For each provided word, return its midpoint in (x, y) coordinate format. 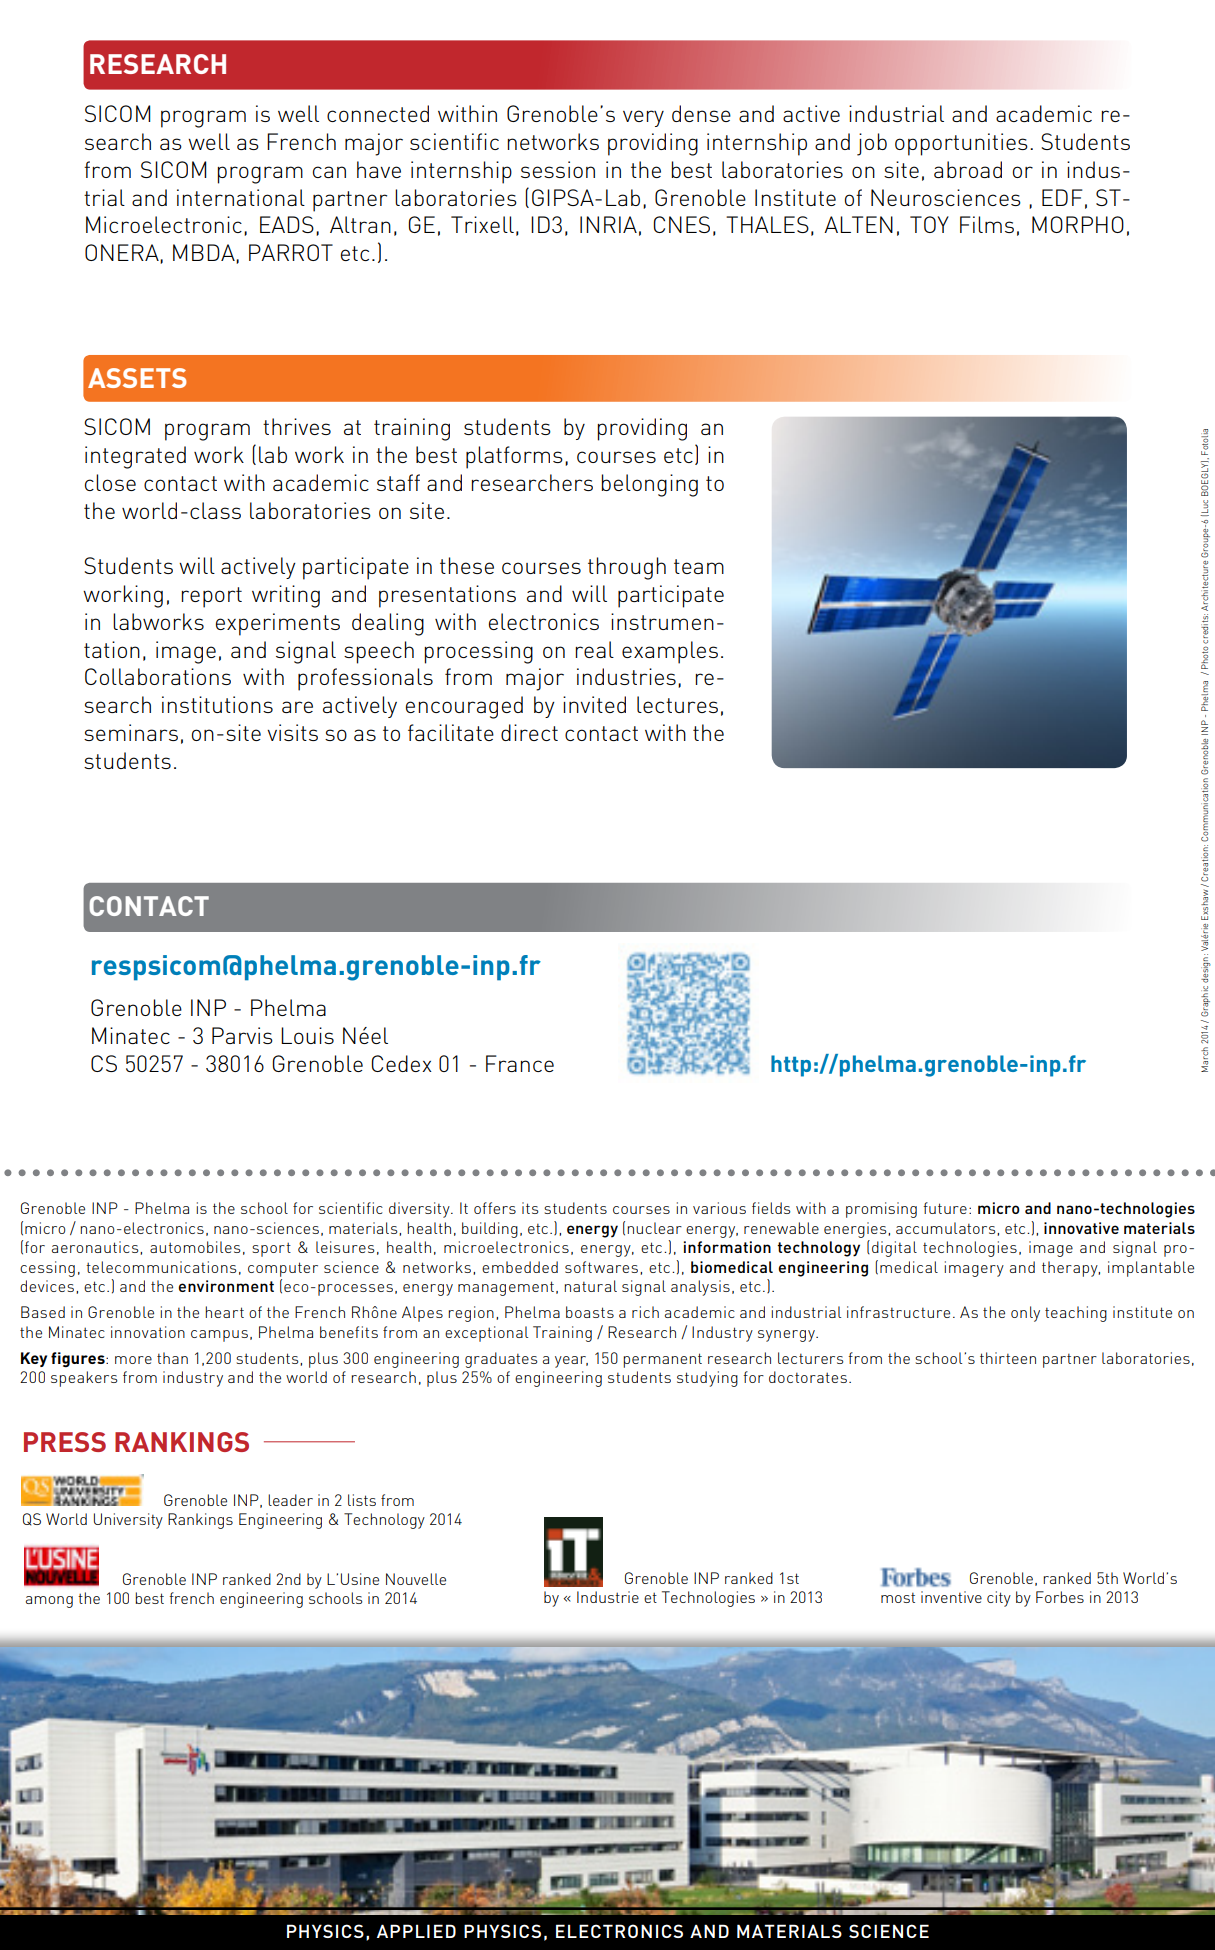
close (110, 482)
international (241, 197)
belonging (649, 485)
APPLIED (416, 1931)
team (699, 566)
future (945, 1208)
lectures (677, 704)
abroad (968, 169)
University (128, 1521)
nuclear (654, 1228)
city (999, 1599)
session (558, 169)
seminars (131, 732)
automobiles (195, 1247)
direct (529, 732)
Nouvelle (416, 1579)
